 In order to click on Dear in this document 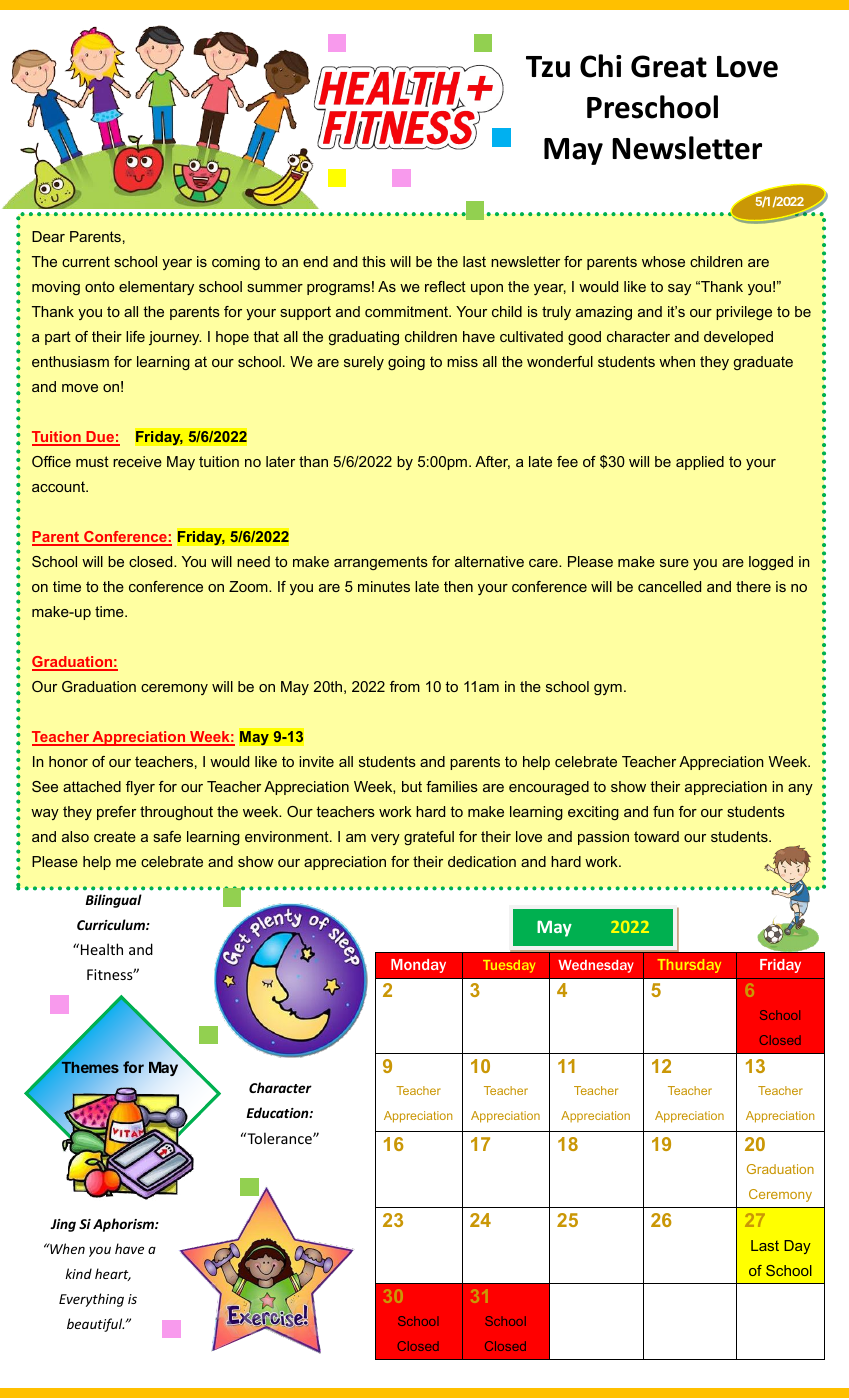, I will do `click(48, 236)`.
